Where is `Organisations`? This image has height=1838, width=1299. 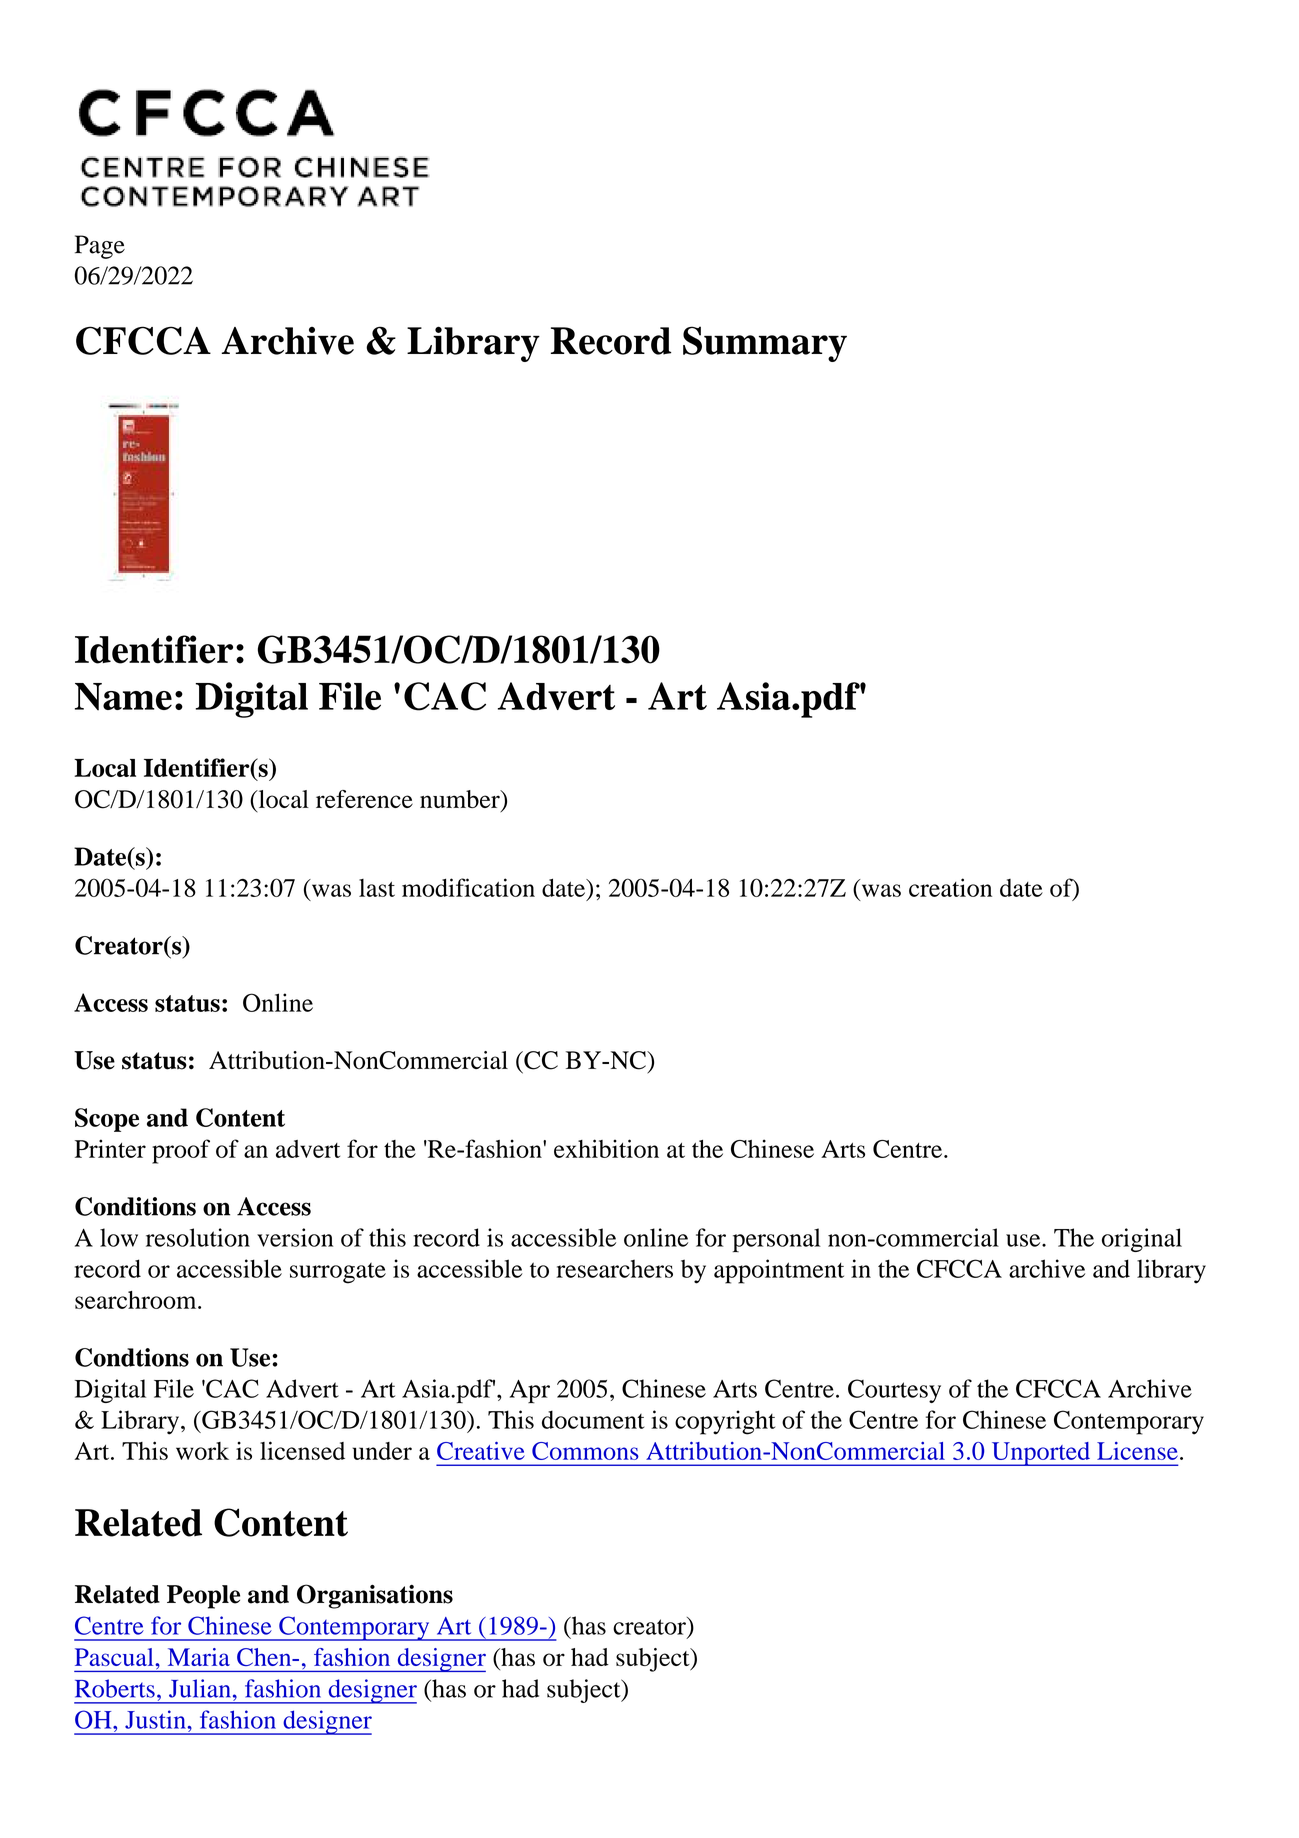 Organisations is located at coordinates (375, 1596).
